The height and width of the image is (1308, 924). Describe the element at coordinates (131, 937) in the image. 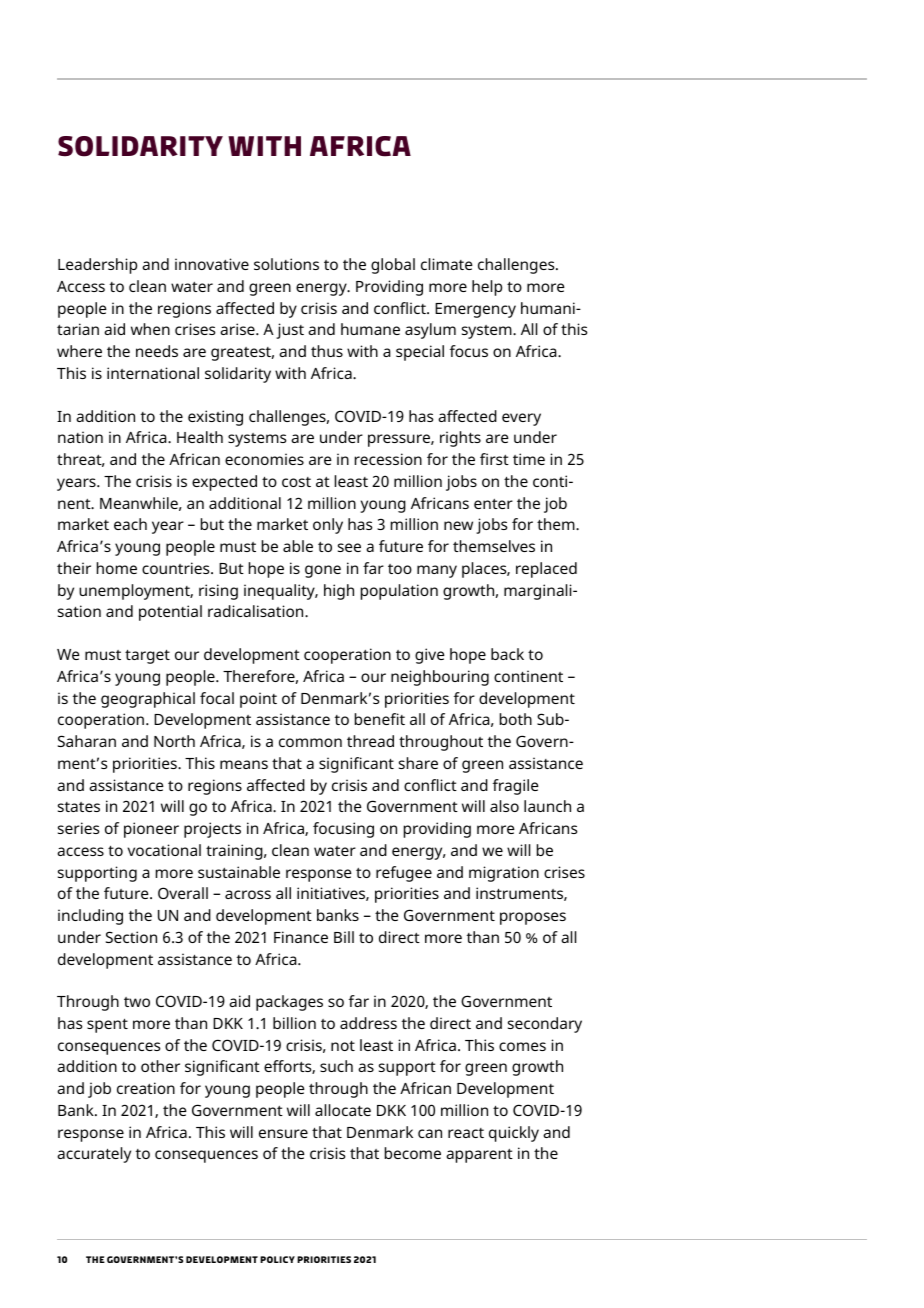

I see `Section` at that location.
